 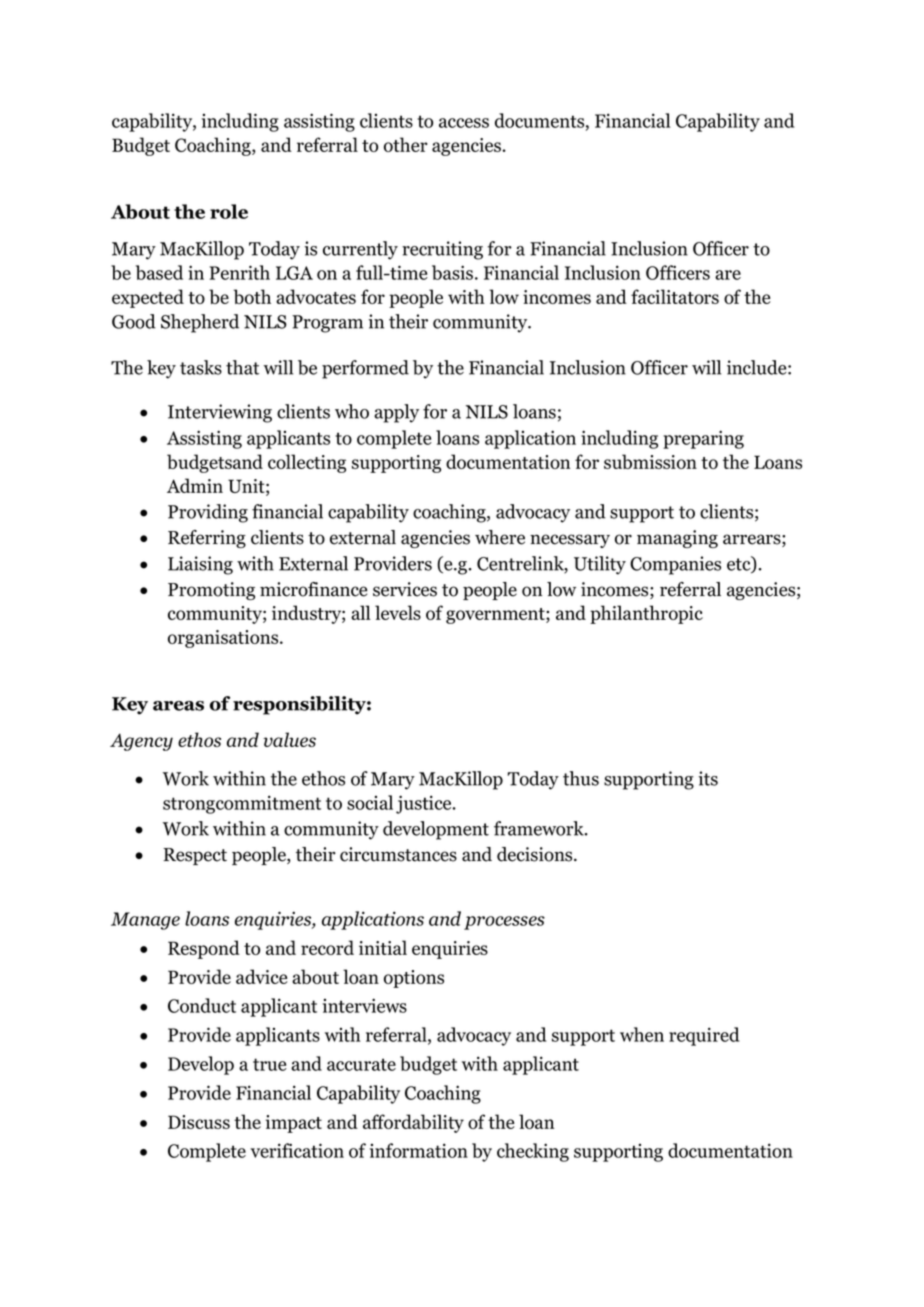 I want to click on justice, so click(x=425, y=804).
